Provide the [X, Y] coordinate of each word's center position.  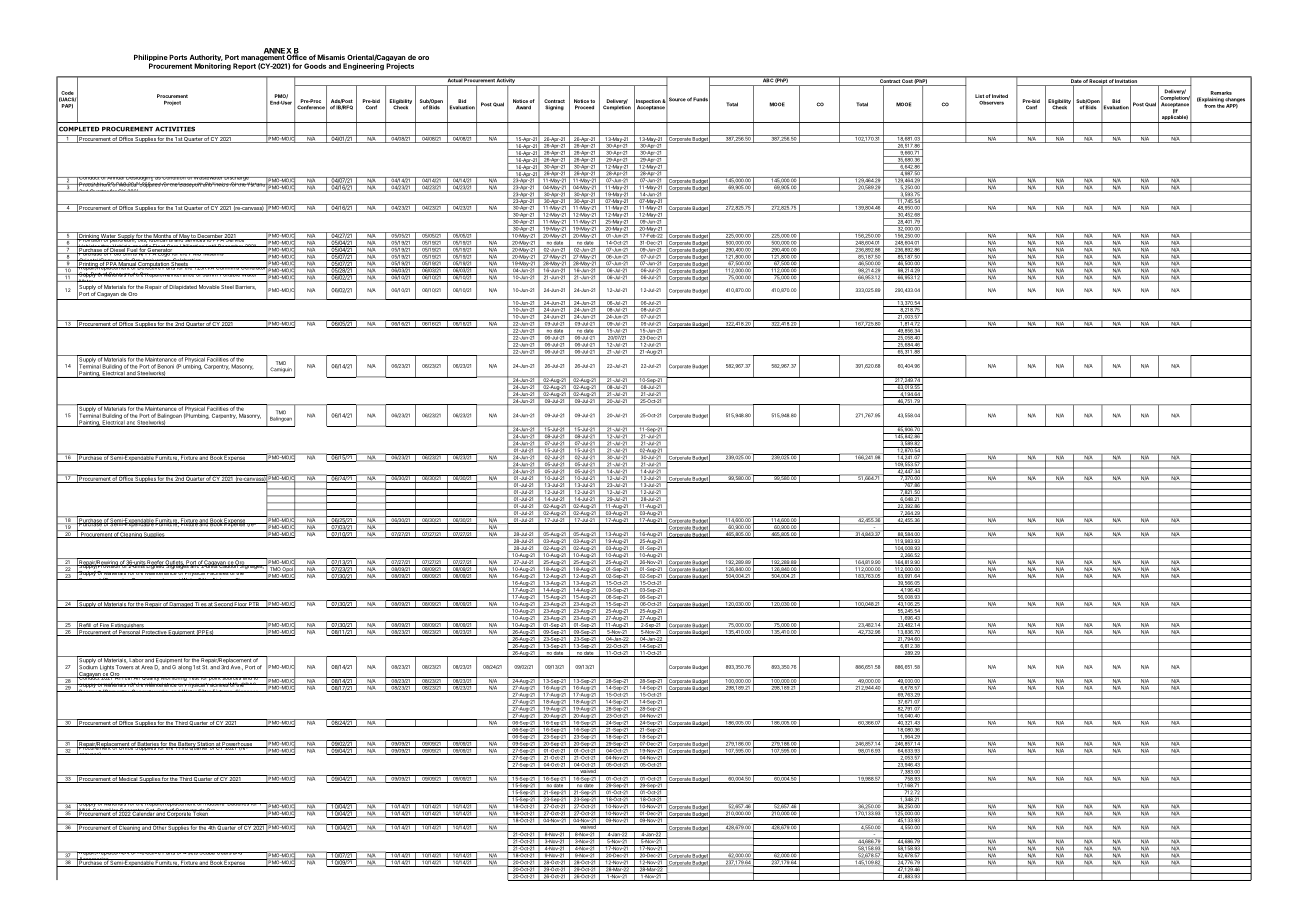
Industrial [214, 804]
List [979, 96]
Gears [224, 853]
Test [193, 678]
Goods [315, 66]
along [185, 668]
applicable [1174, 118]
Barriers [245, 287]
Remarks [1221, 93]
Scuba [207, 853]
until [211, 245]
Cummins [228, 268]
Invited [1000, 96]
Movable [209, 287]
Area [147, 667]
